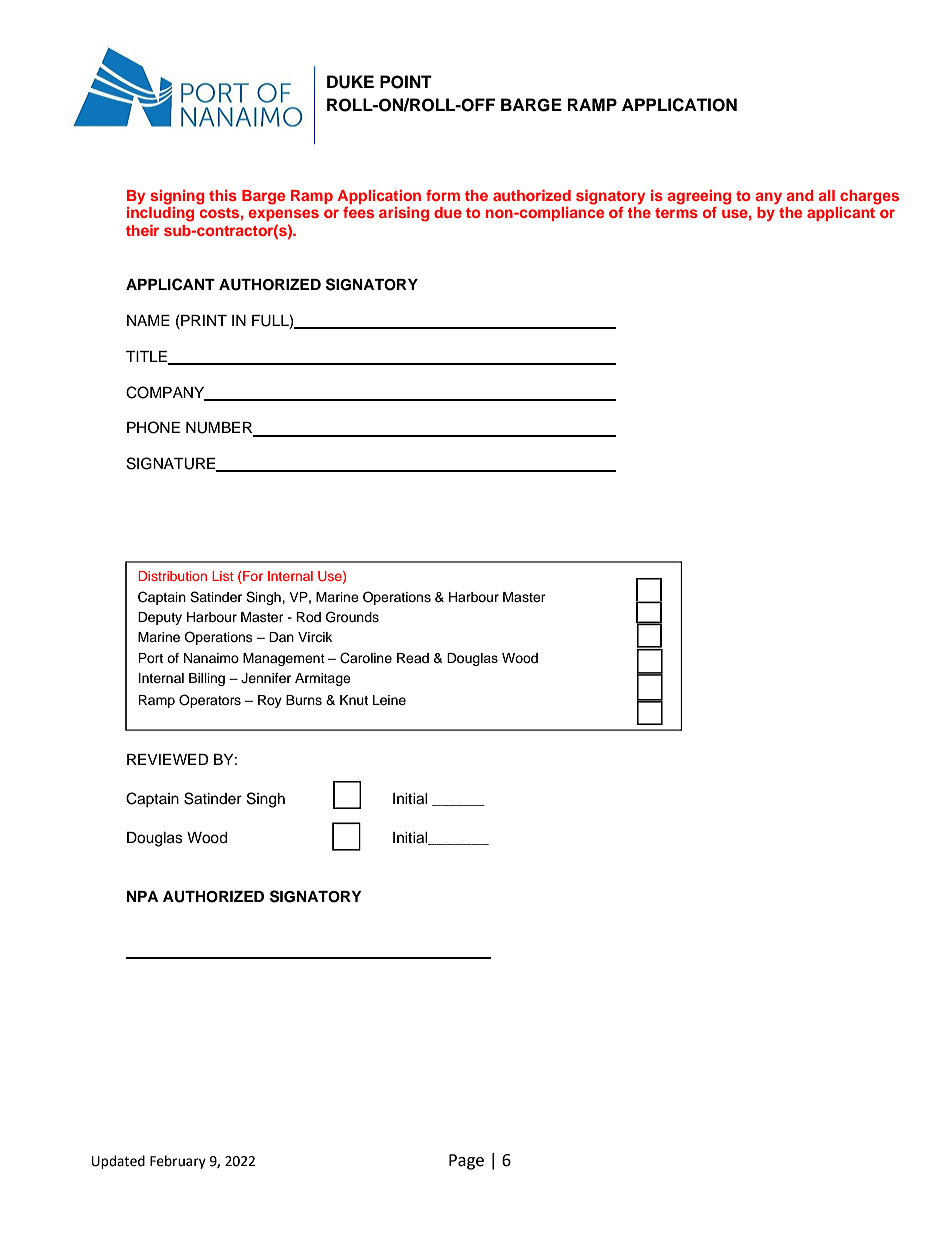  I want to click on and, so click(800, 195).
